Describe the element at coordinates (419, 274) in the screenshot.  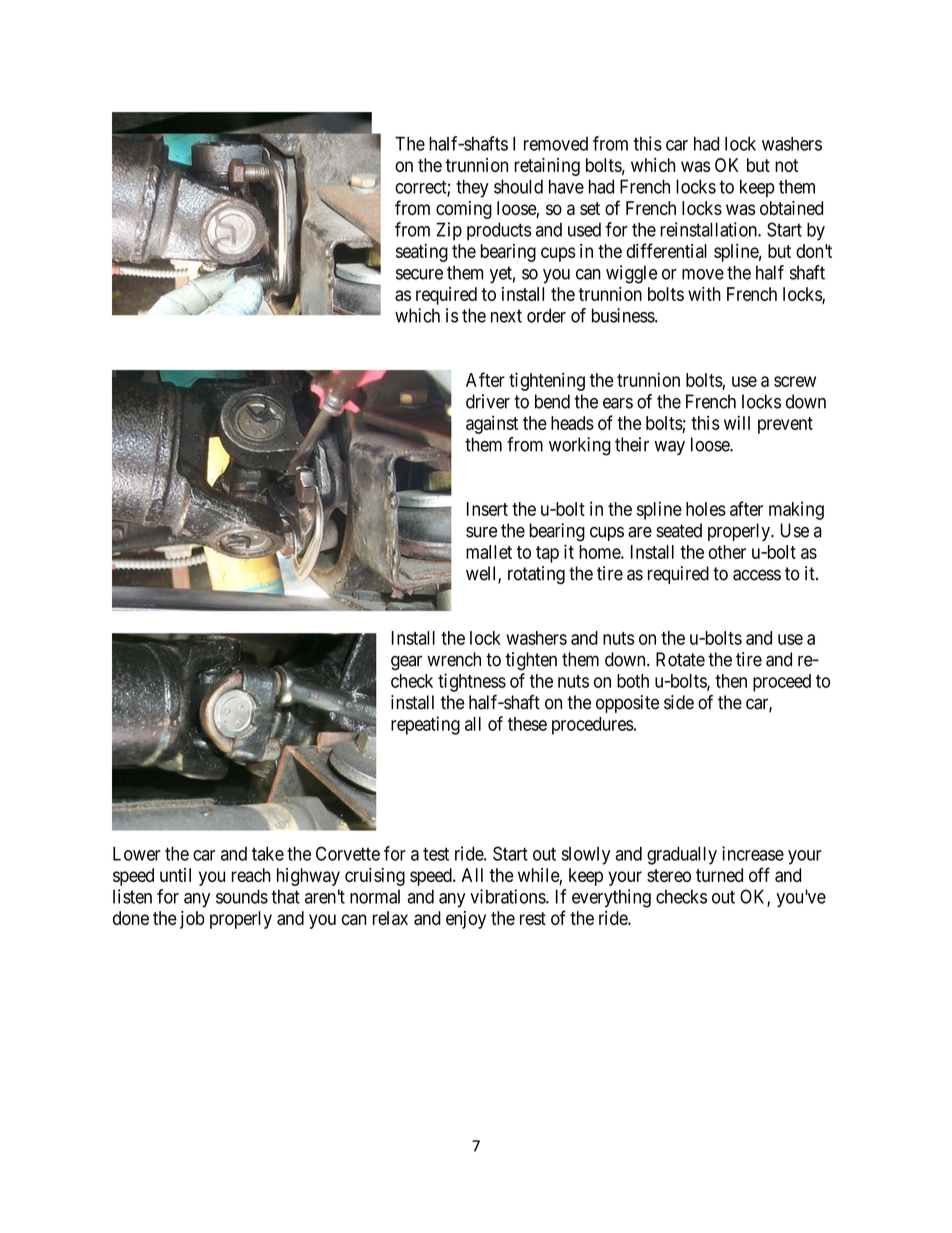
I see `secure` at that location.
